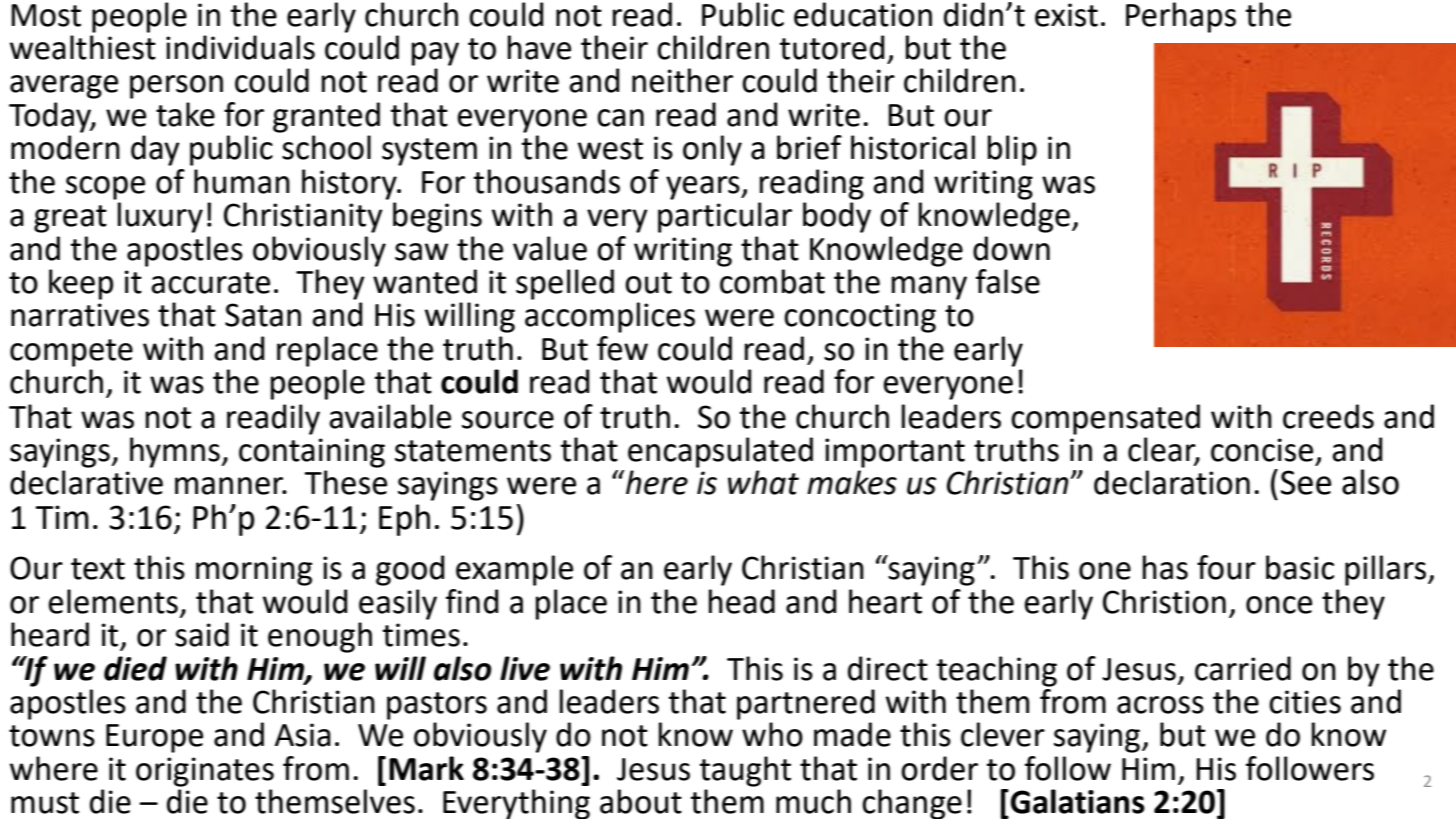 The image size is (1456, 819). Describe the element at coordinates (240, 47) in the page. I see `individuals` at that location.
